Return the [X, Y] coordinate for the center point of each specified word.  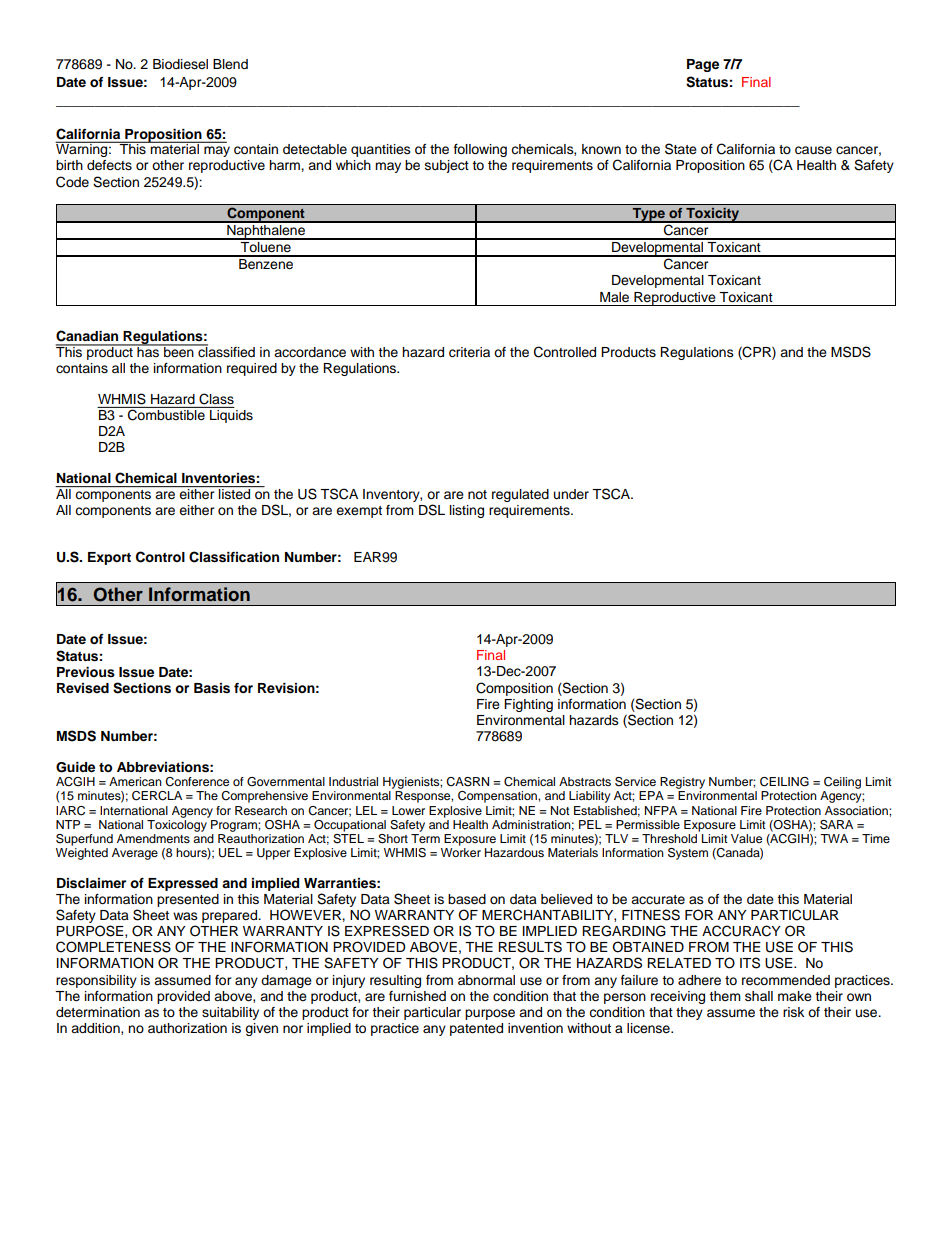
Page [703, 65]
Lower [408, 810]
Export [109, 558]
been [179, 351]
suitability [230, 1013]
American [135, 781]
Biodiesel [180, 64]
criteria [469, 352]
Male [614, 297]
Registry [682, 783]
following [480, 150]
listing [467, 511]
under [571, 494]
